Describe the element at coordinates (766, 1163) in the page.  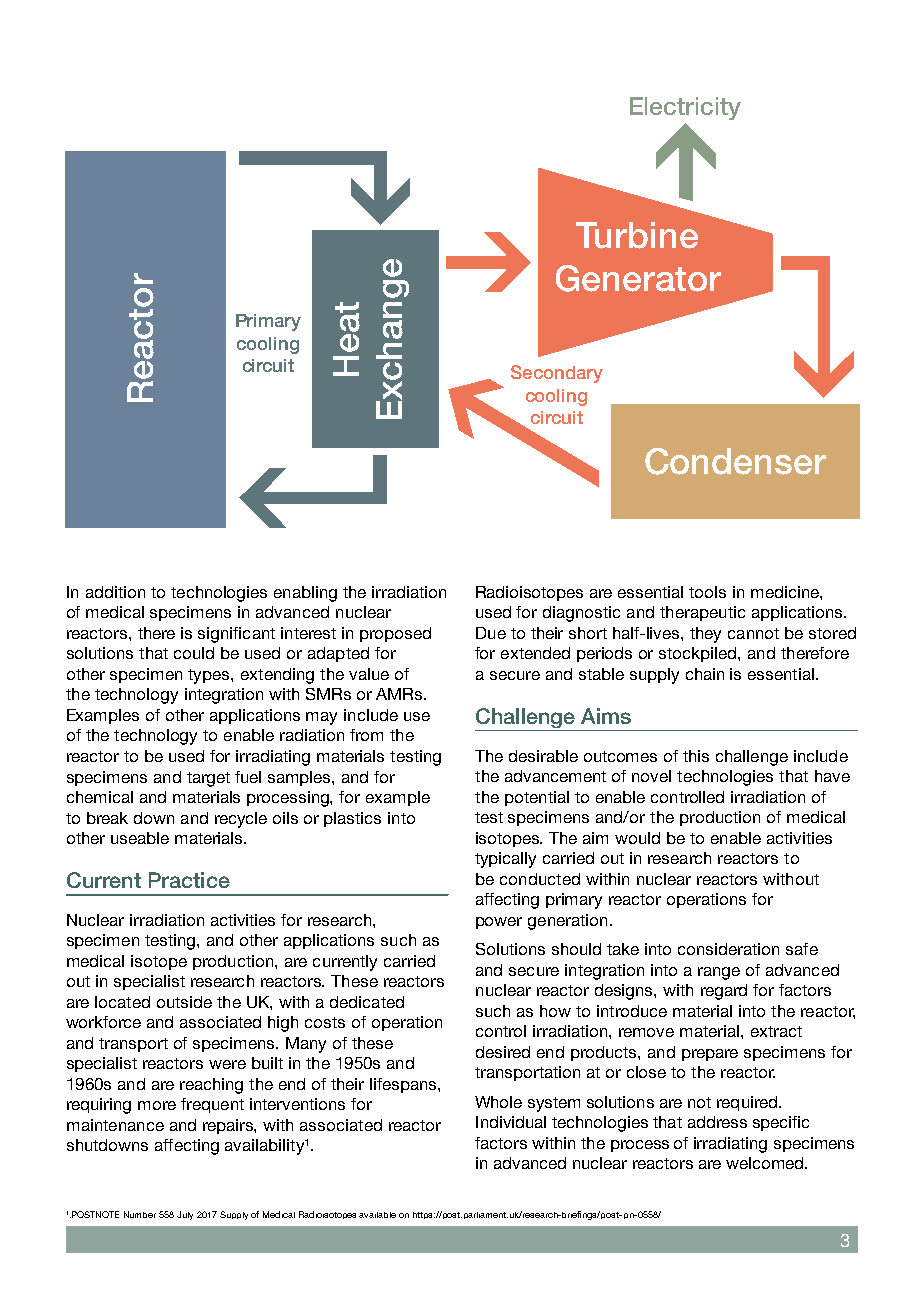
I see `welcomed` at that location.
